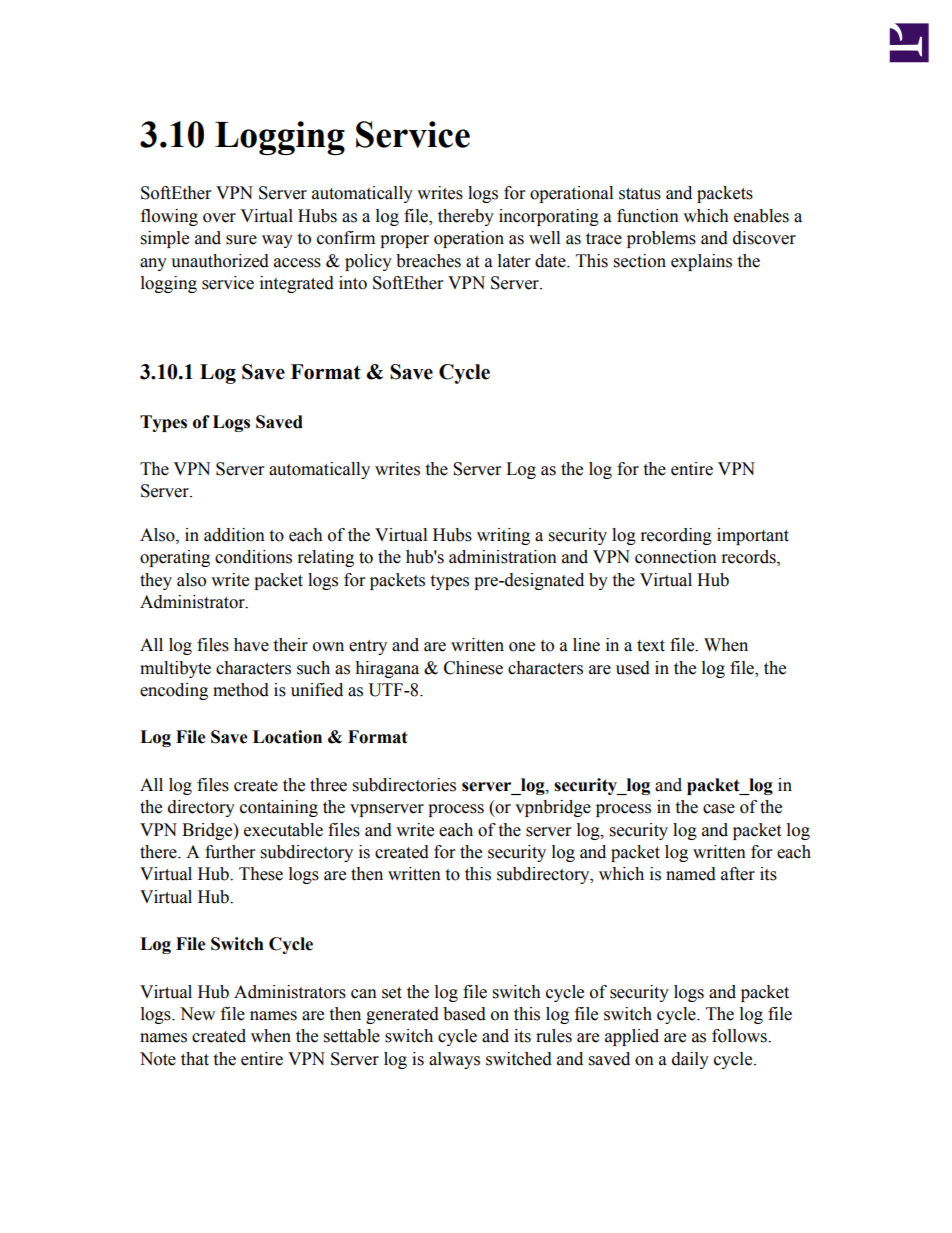  Describe the element at coordinates (651, 646) in the screenshot. I see `text` at that location.
